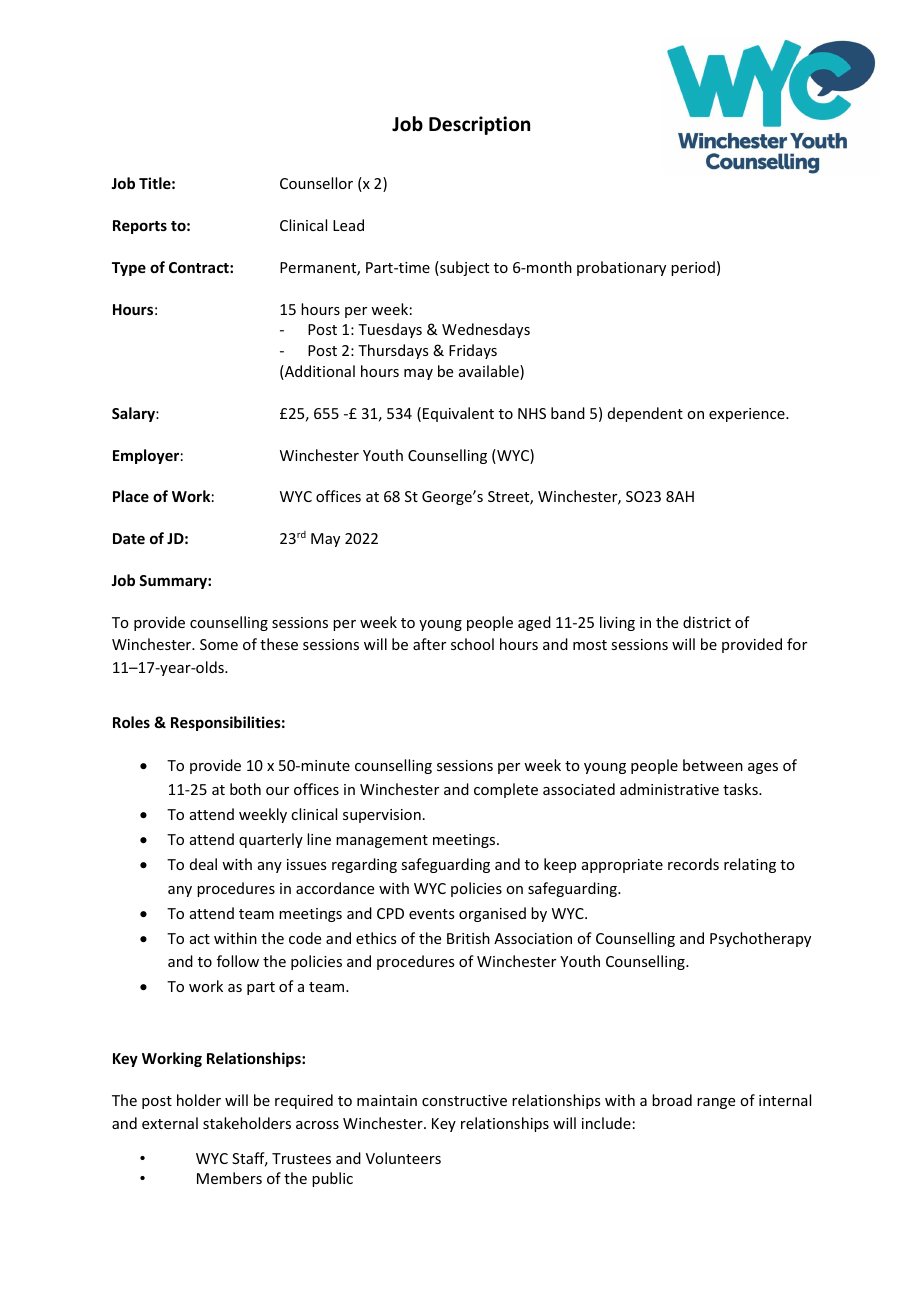 The width and height of the document is (924, 1308). Describe the element at coordinates (693, 268) in the document. I see `period` at that location.
